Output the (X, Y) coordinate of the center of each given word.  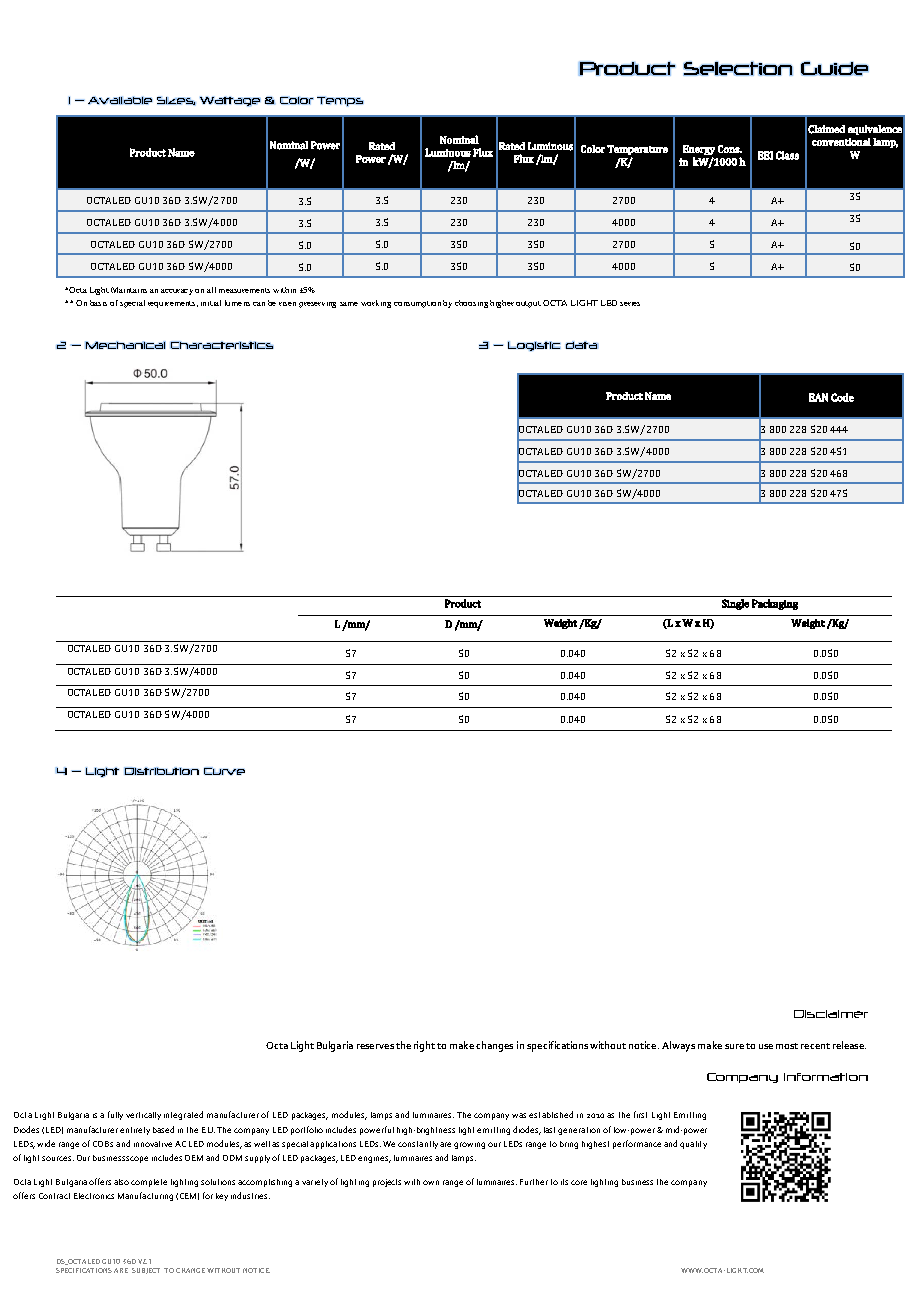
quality (693, 1145)
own (431, 1182)
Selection (738, 68)
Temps (340, 101)
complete (149, 1183)
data (582, 345)
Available (120, 100)
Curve (224, 771)
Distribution (161, 771)
